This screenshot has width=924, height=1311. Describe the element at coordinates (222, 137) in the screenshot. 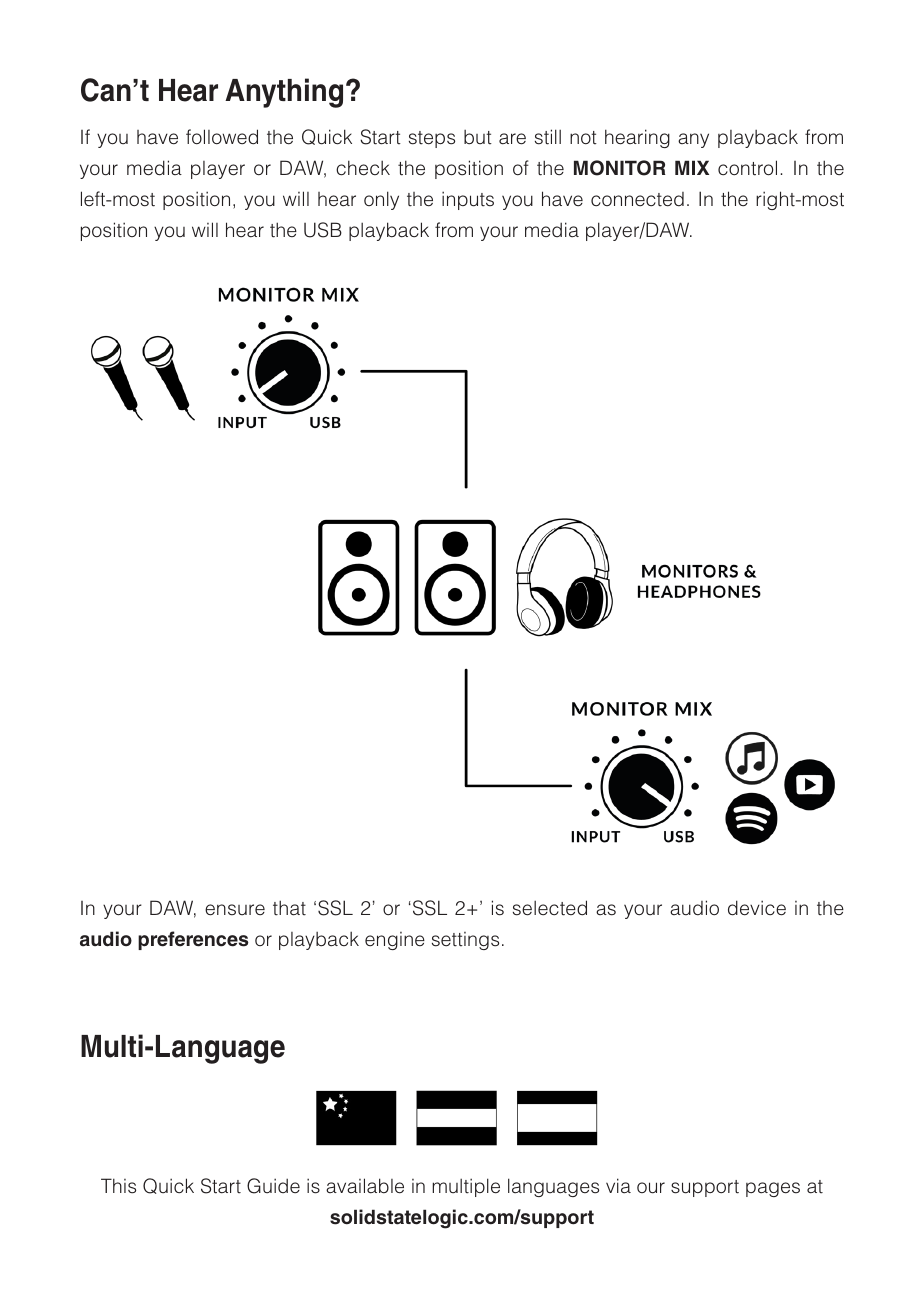

I see `followed` at that location.
